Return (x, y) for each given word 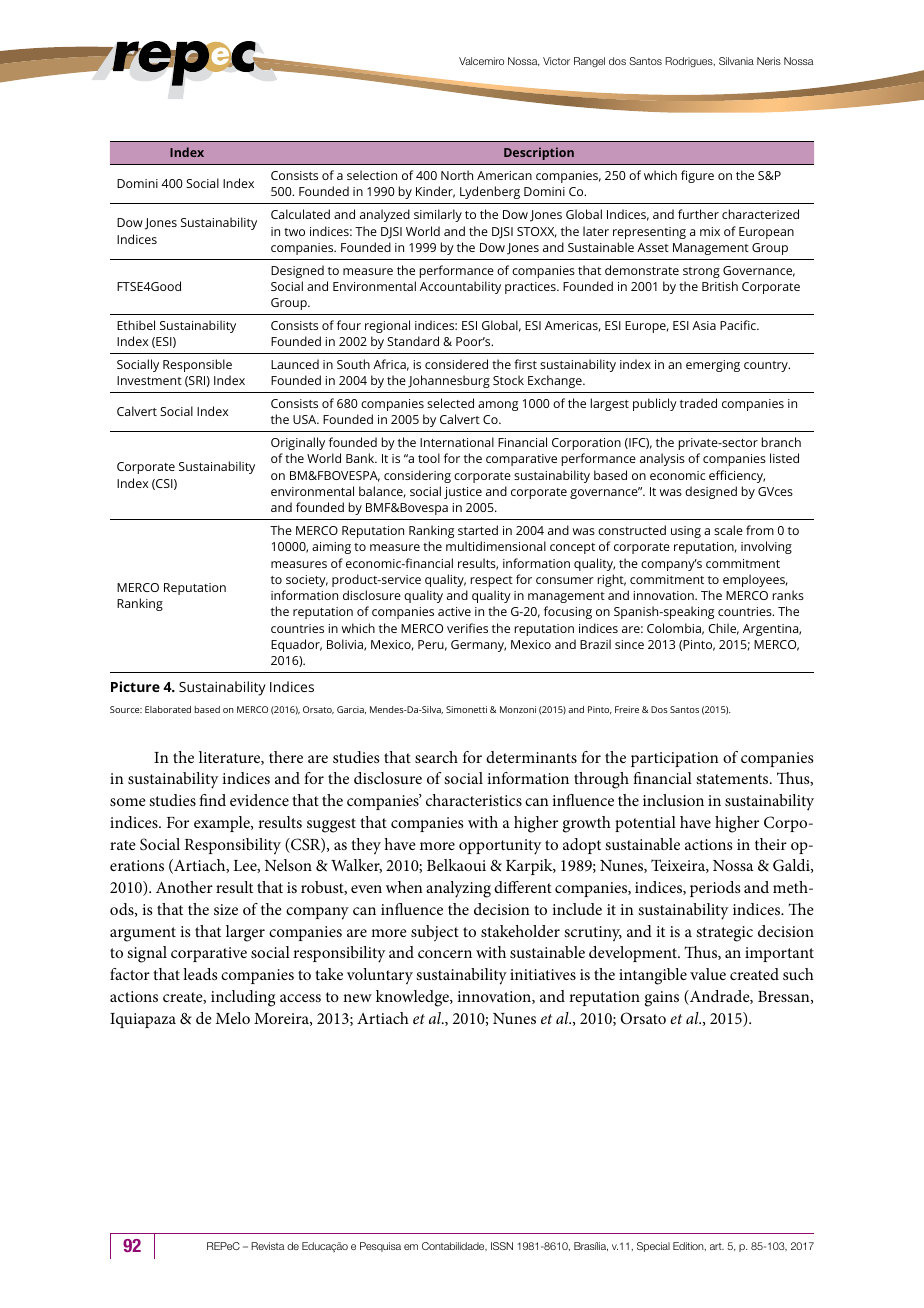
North (457, 175)
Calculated (300, 214)
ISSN (502, 1246)
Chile (723, 629)
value (708, 974)
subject (435, 933)
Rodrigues (690, 62)
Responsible (197, 365)
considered (456, 364)
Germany (478, 646)
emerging (713, 366)
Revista (267, 1246)
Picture (135, 686)
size (226, 909)
